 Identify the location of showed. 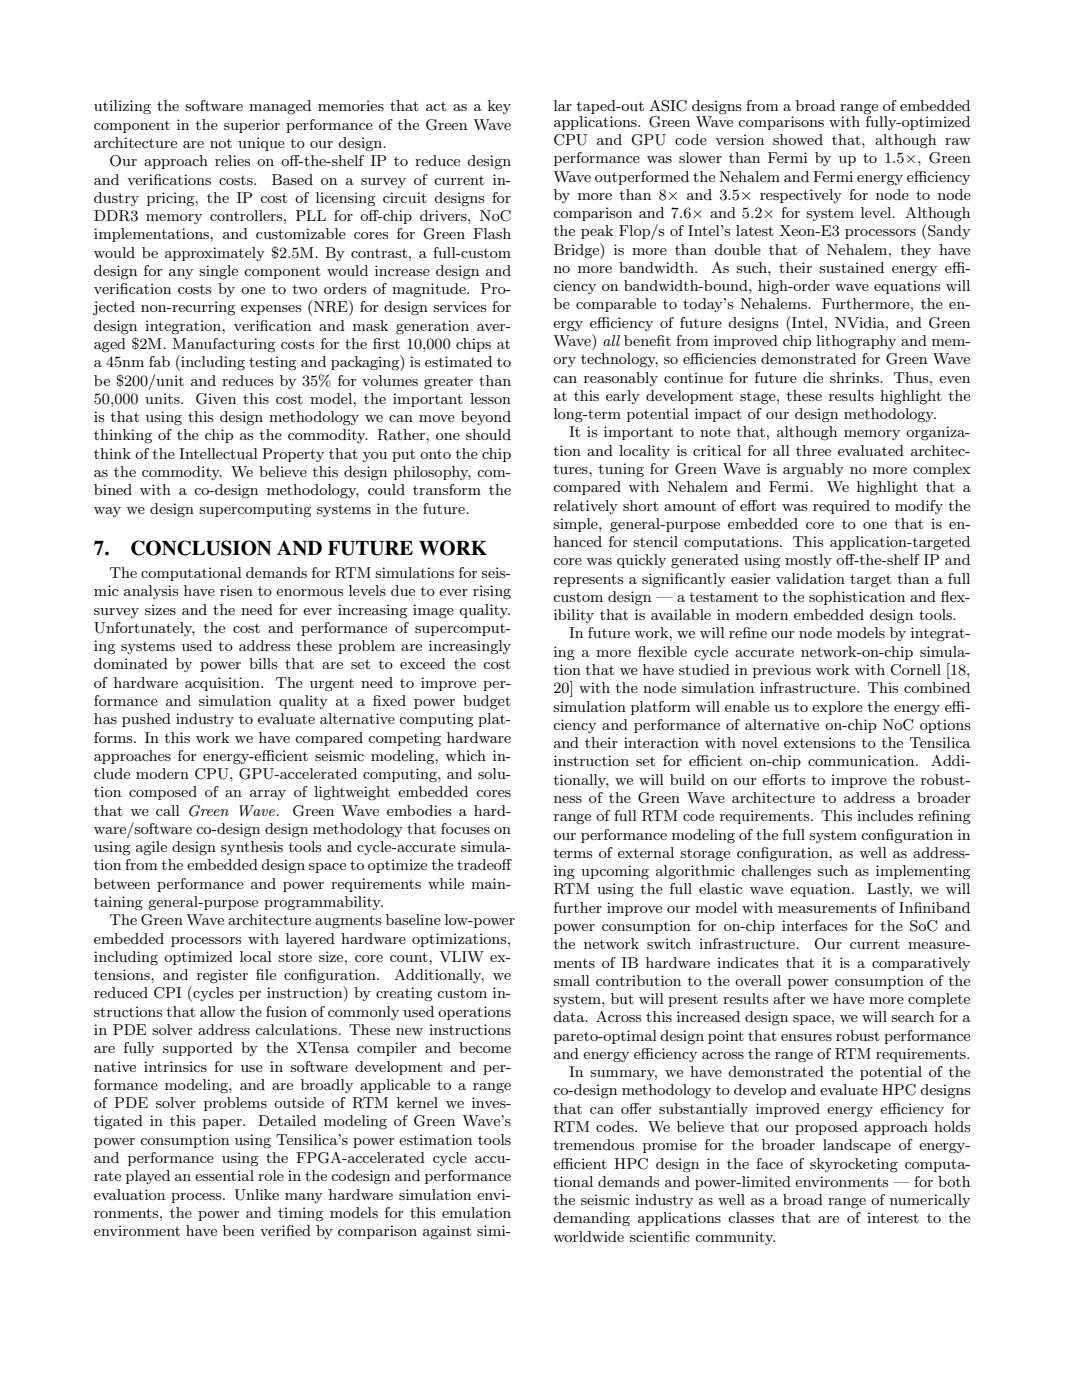
(798, 139).
